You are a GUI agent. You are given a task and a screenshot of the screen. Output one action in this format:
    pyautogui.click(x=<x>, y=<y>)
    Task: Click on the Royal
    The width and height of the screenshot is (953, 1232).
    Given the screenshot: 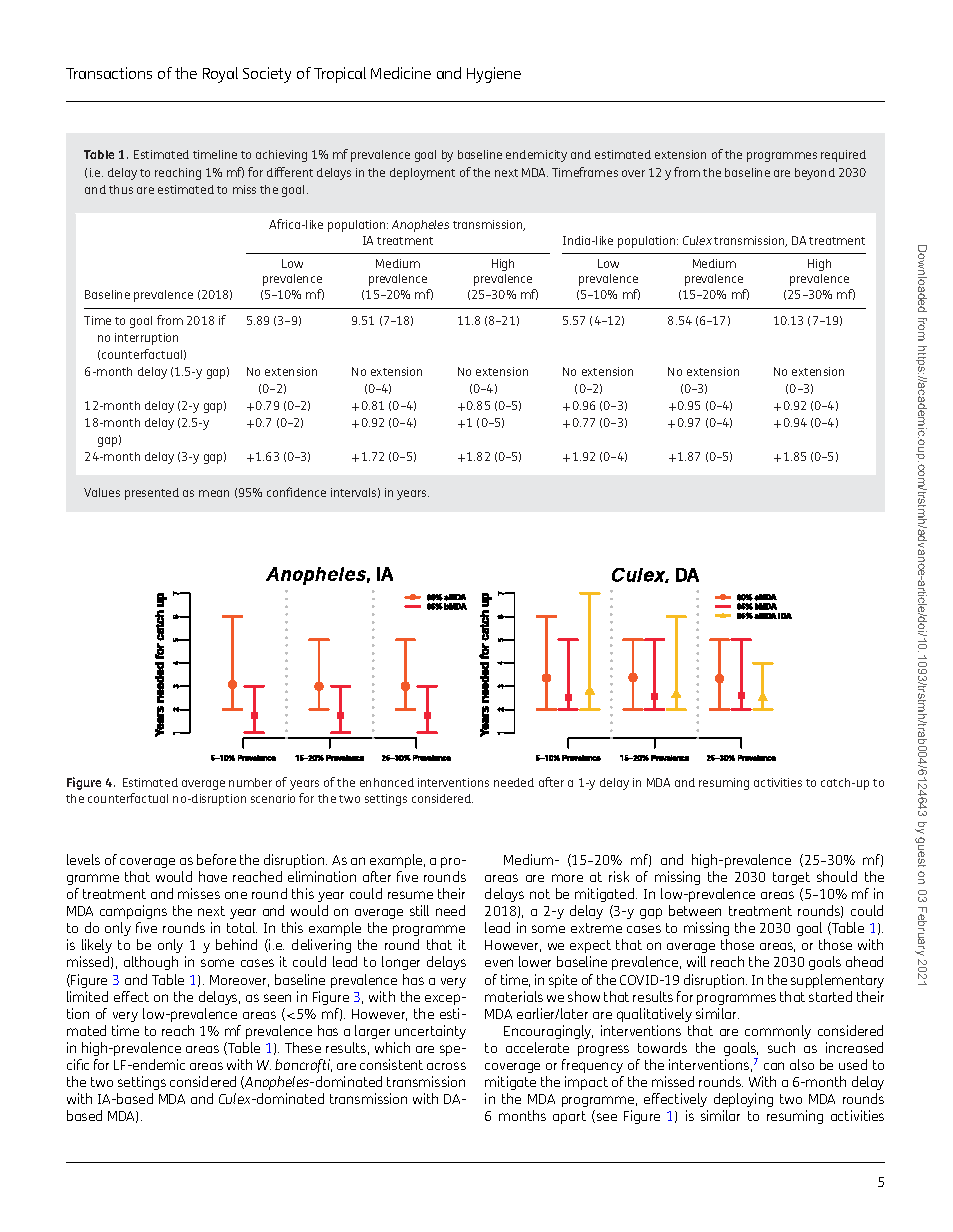 What is the action you would take?
    pyautogui.click(x=220, y=75)
